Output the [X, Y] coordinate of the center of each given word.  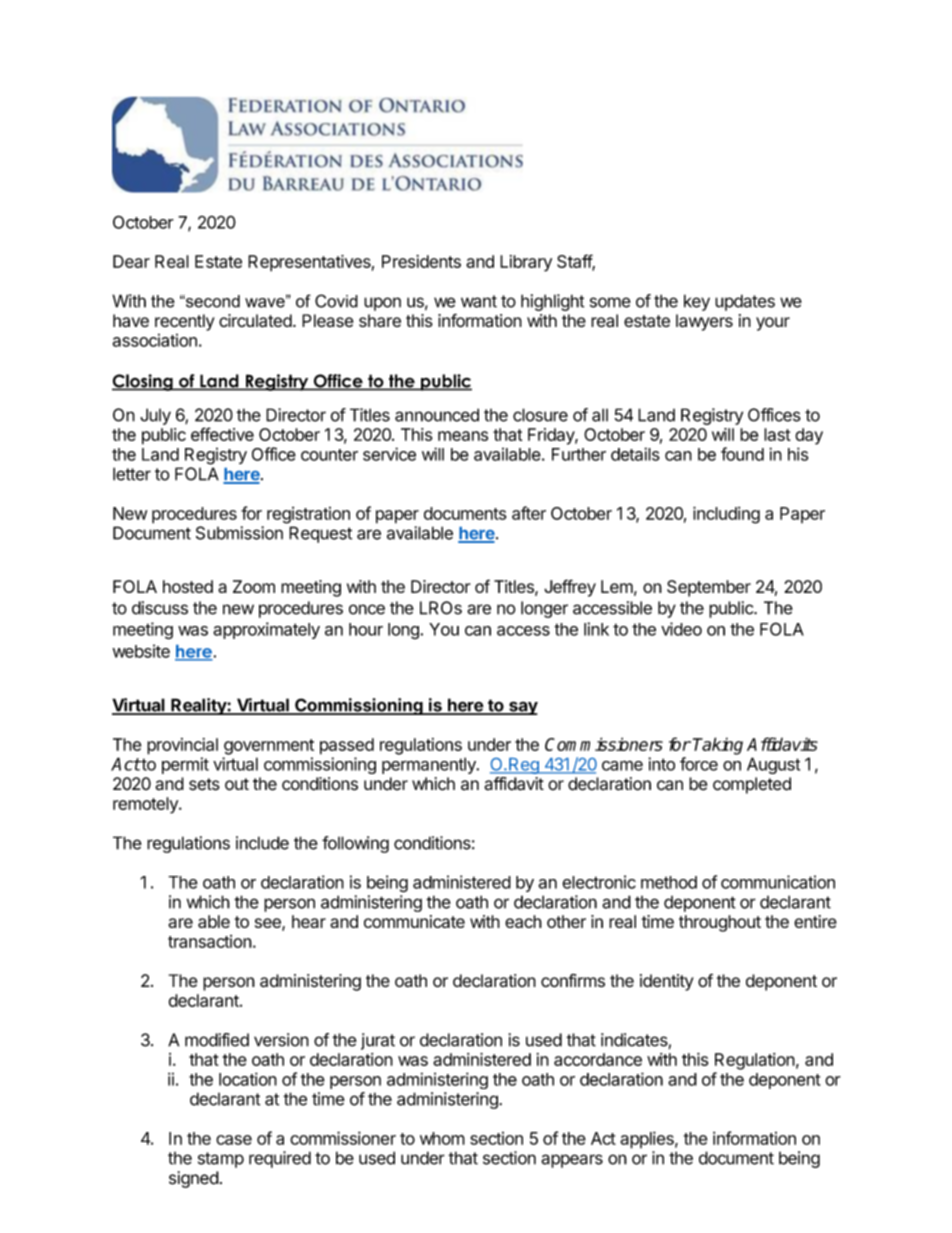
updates [745, 302]
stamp [221, 1160]
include [262, 843]
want [479, 301]
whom [442, 1138]
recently [185, 322]
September [709, 588]
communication [778, 882]
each [523, 921]
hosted [188, 586]
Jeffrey [570, 588]
